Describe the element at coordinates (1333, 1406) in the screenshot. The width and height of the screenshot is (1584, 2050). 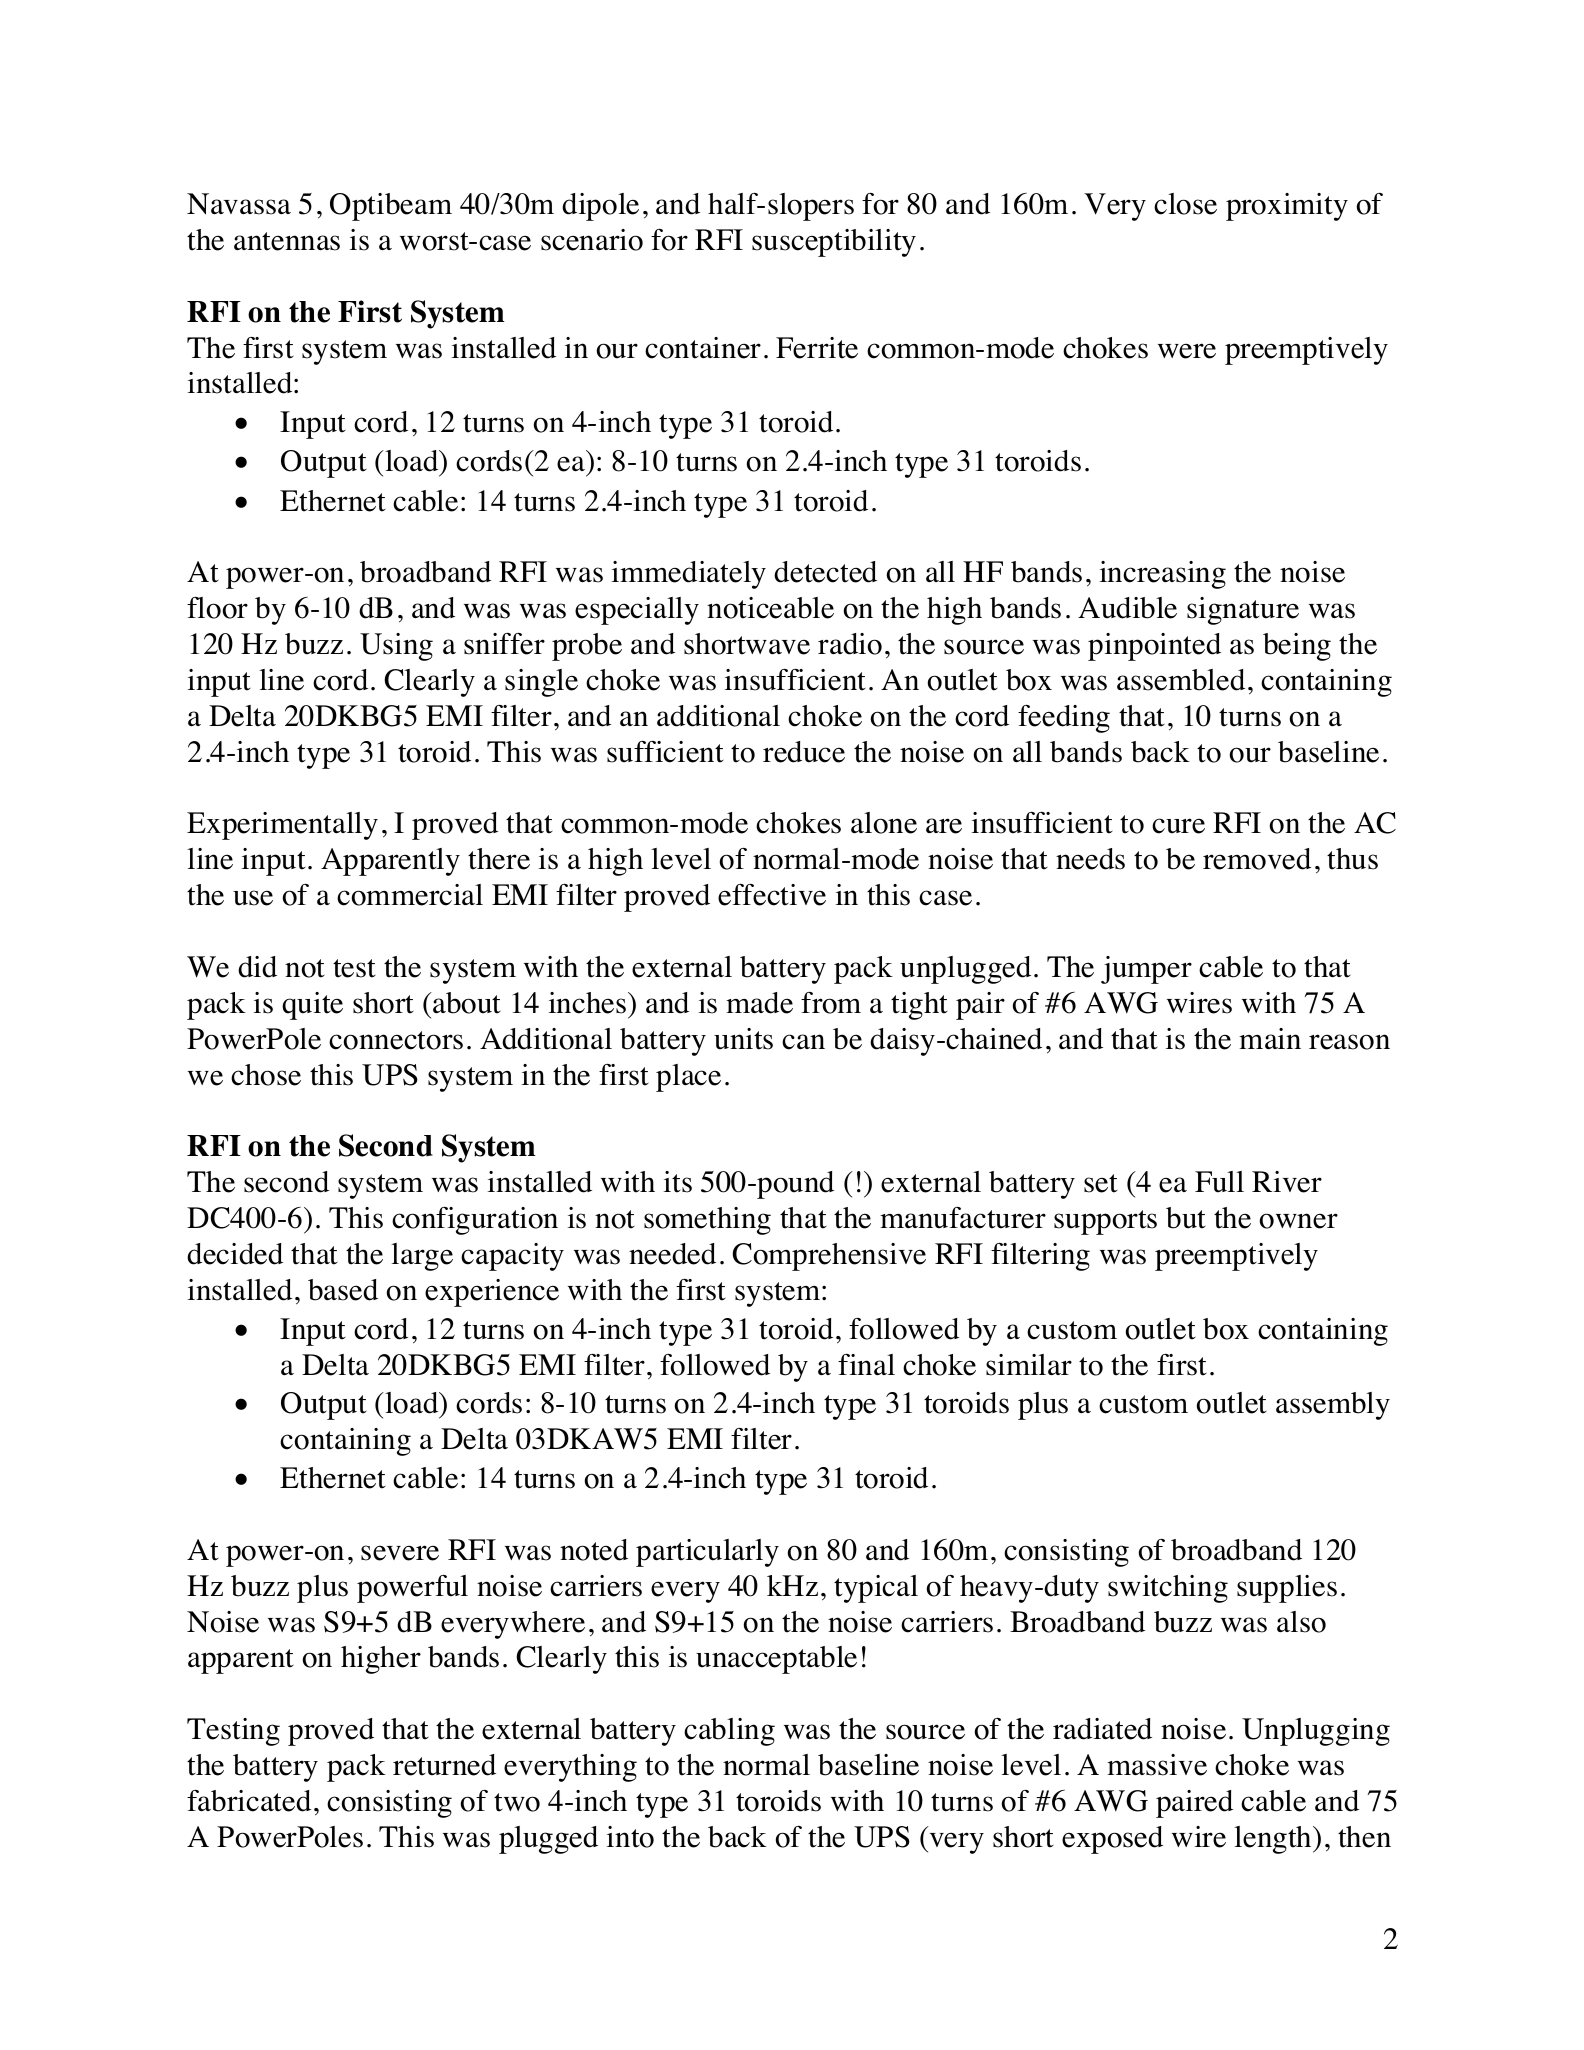
I see `assembly` at that location.
